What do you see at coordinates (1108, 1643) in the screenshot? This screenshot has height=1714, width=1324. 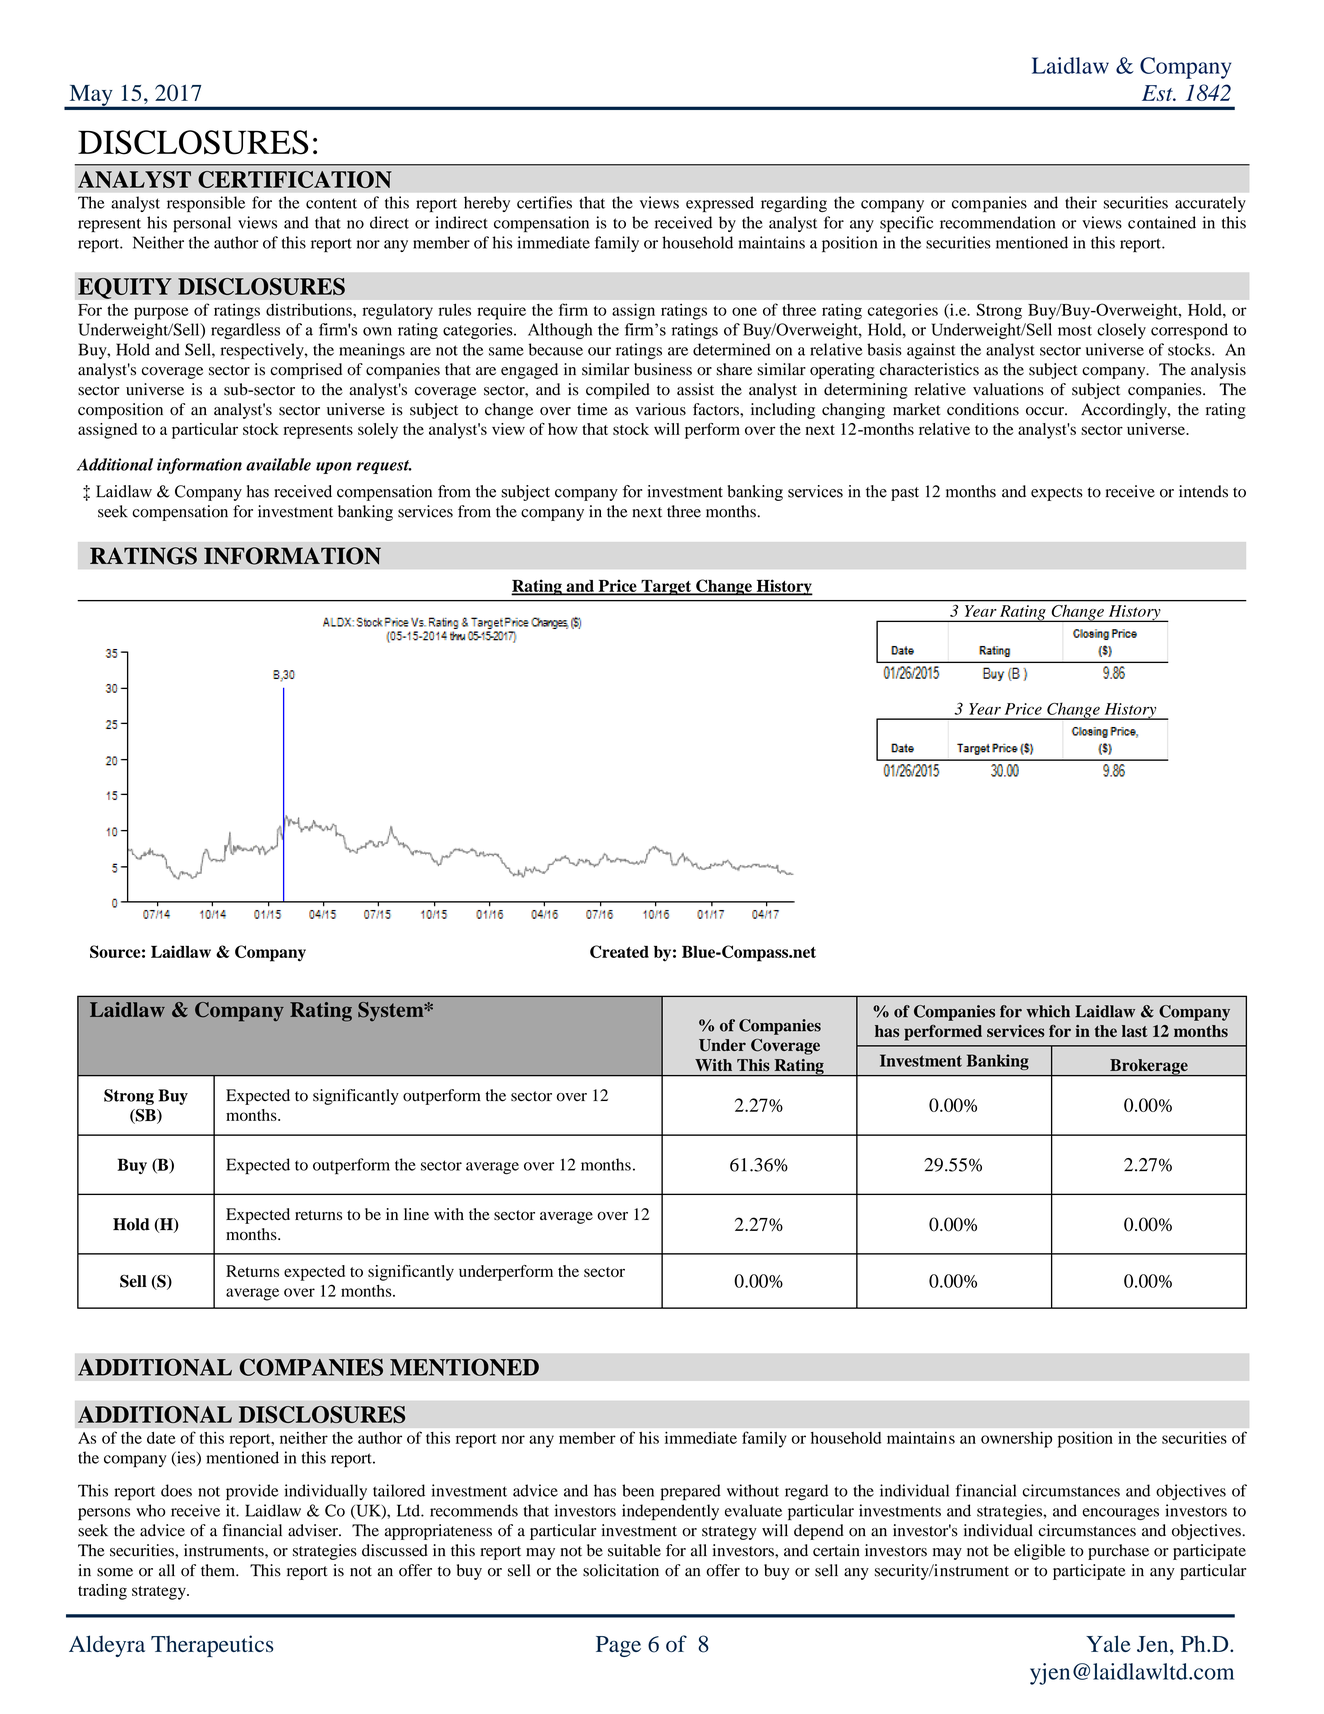 I see `Yale` at bounding box center [1108, 1643].
